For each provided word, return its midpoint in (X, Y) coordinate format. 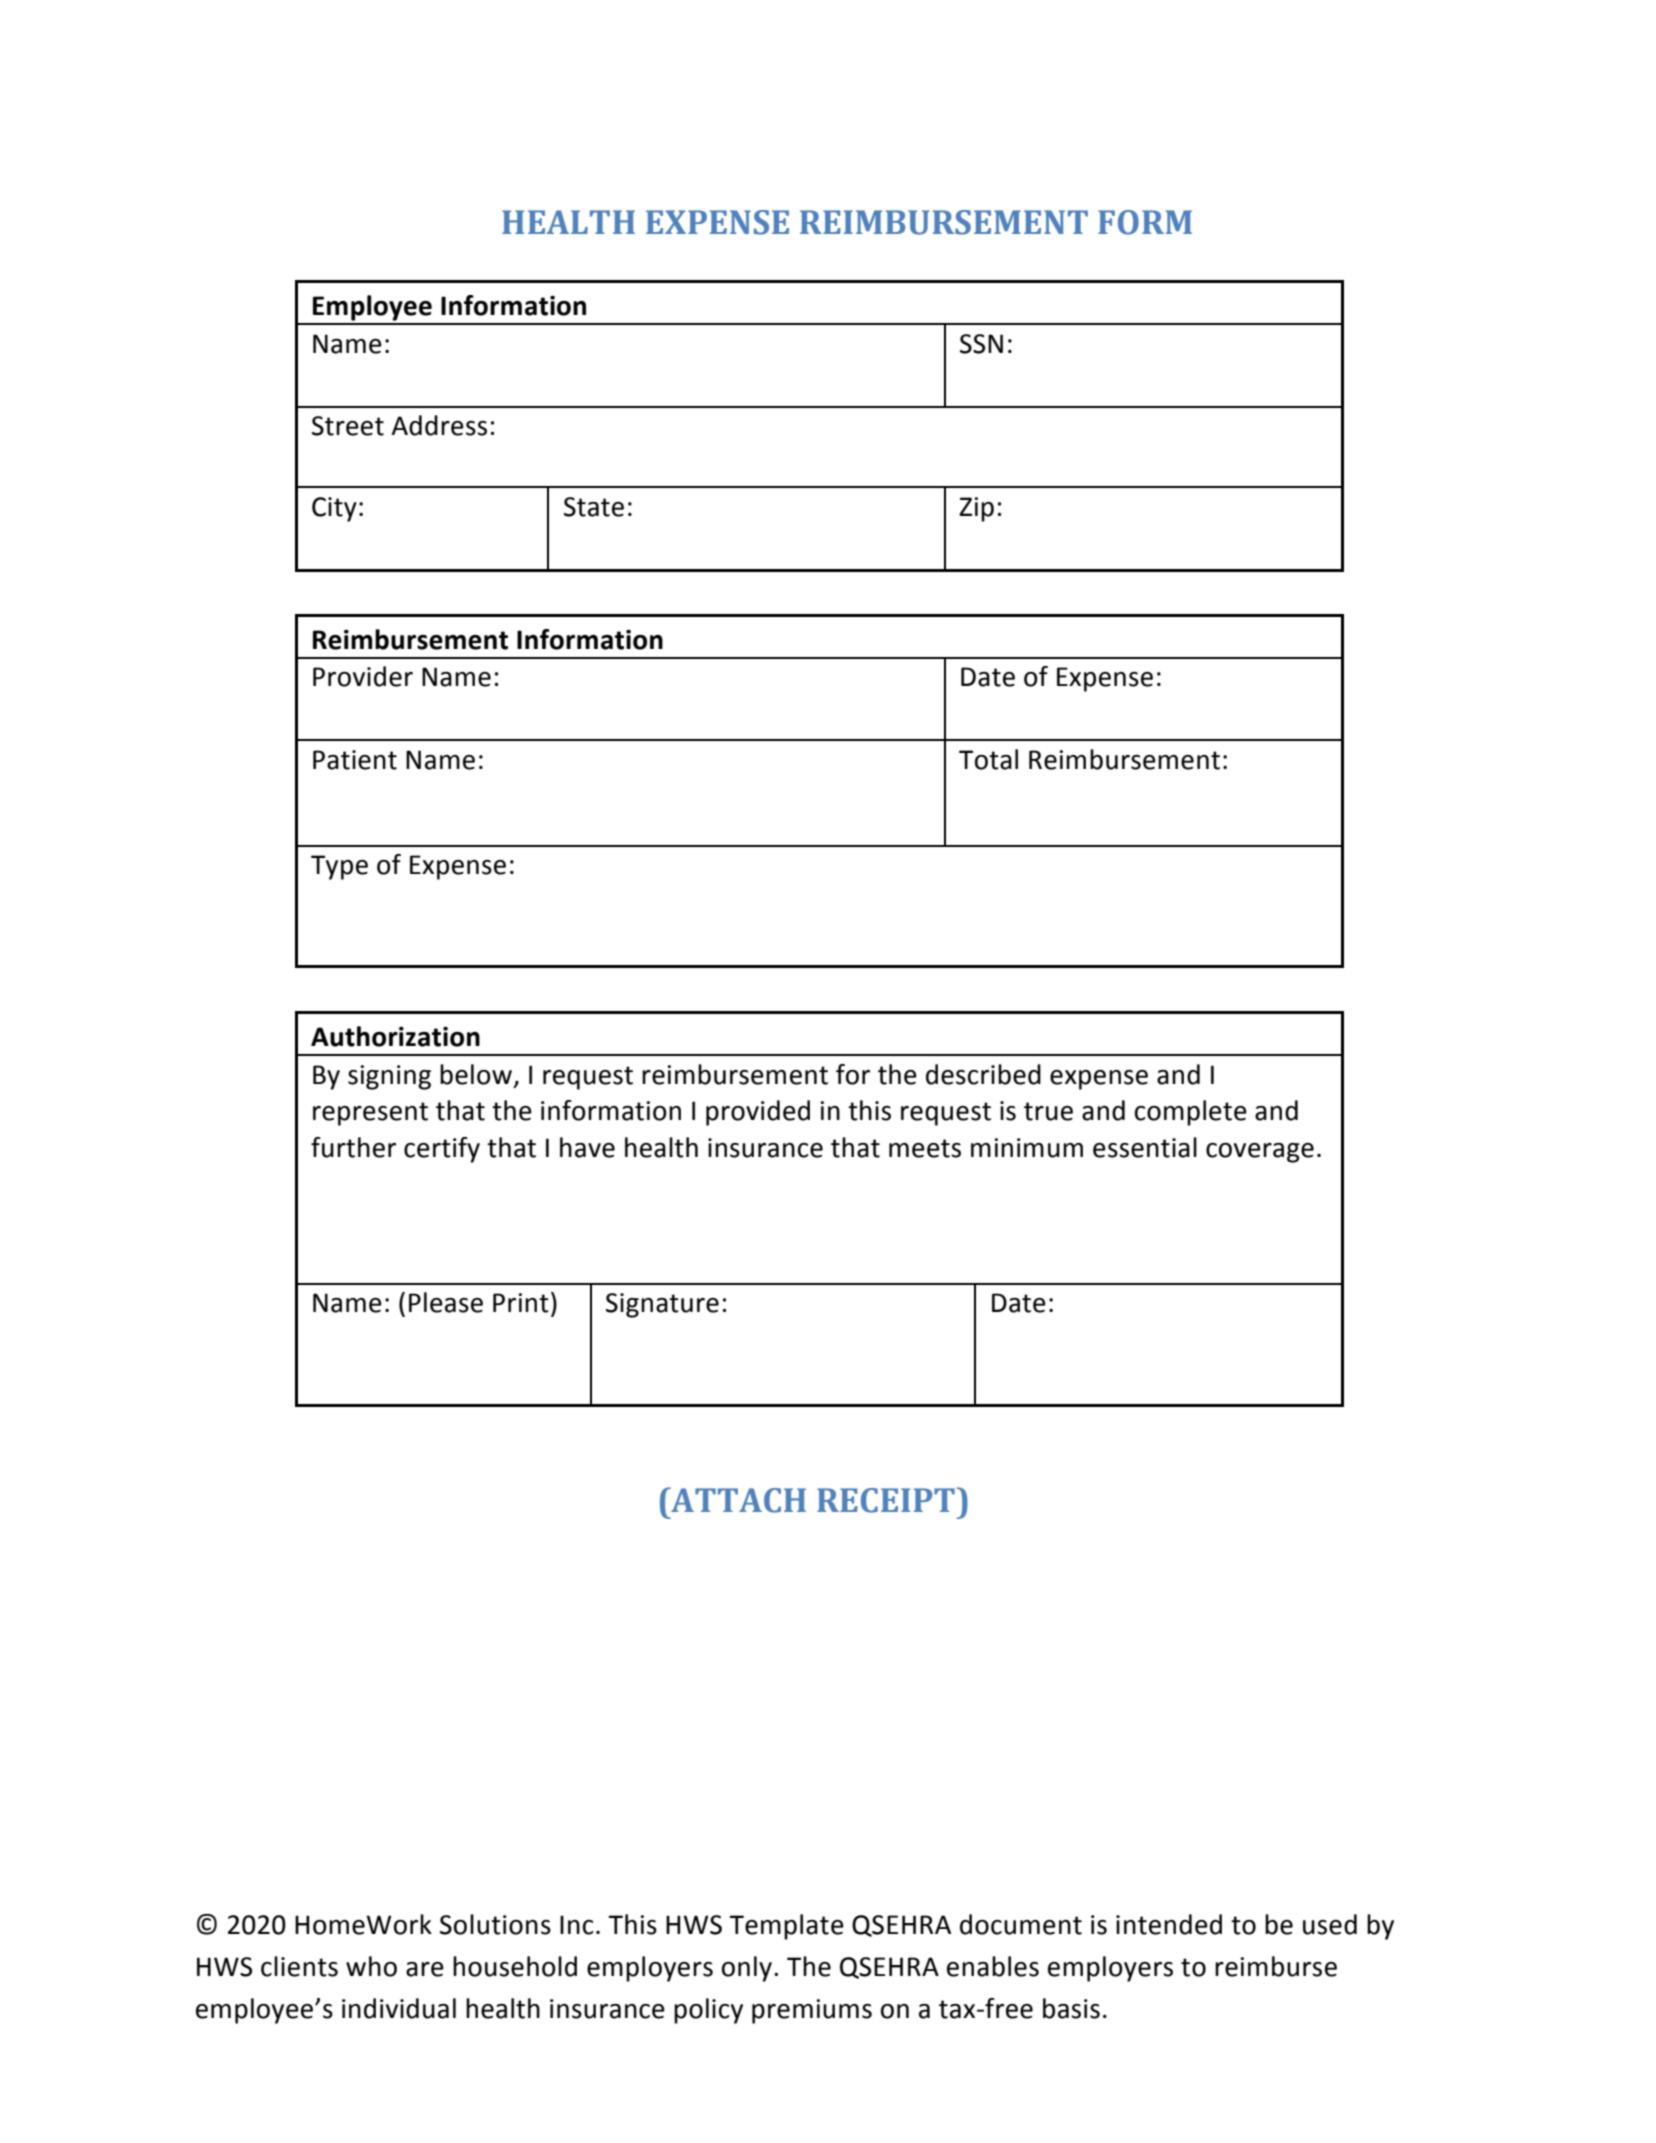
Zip (976, 509)
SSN (981, 344)
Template (786, 1927)
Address (439, 425)
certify (442, 1150)
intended (1169, 1924)
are (425, 1969)
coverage (1260, 1153)
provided (758, 1113)
